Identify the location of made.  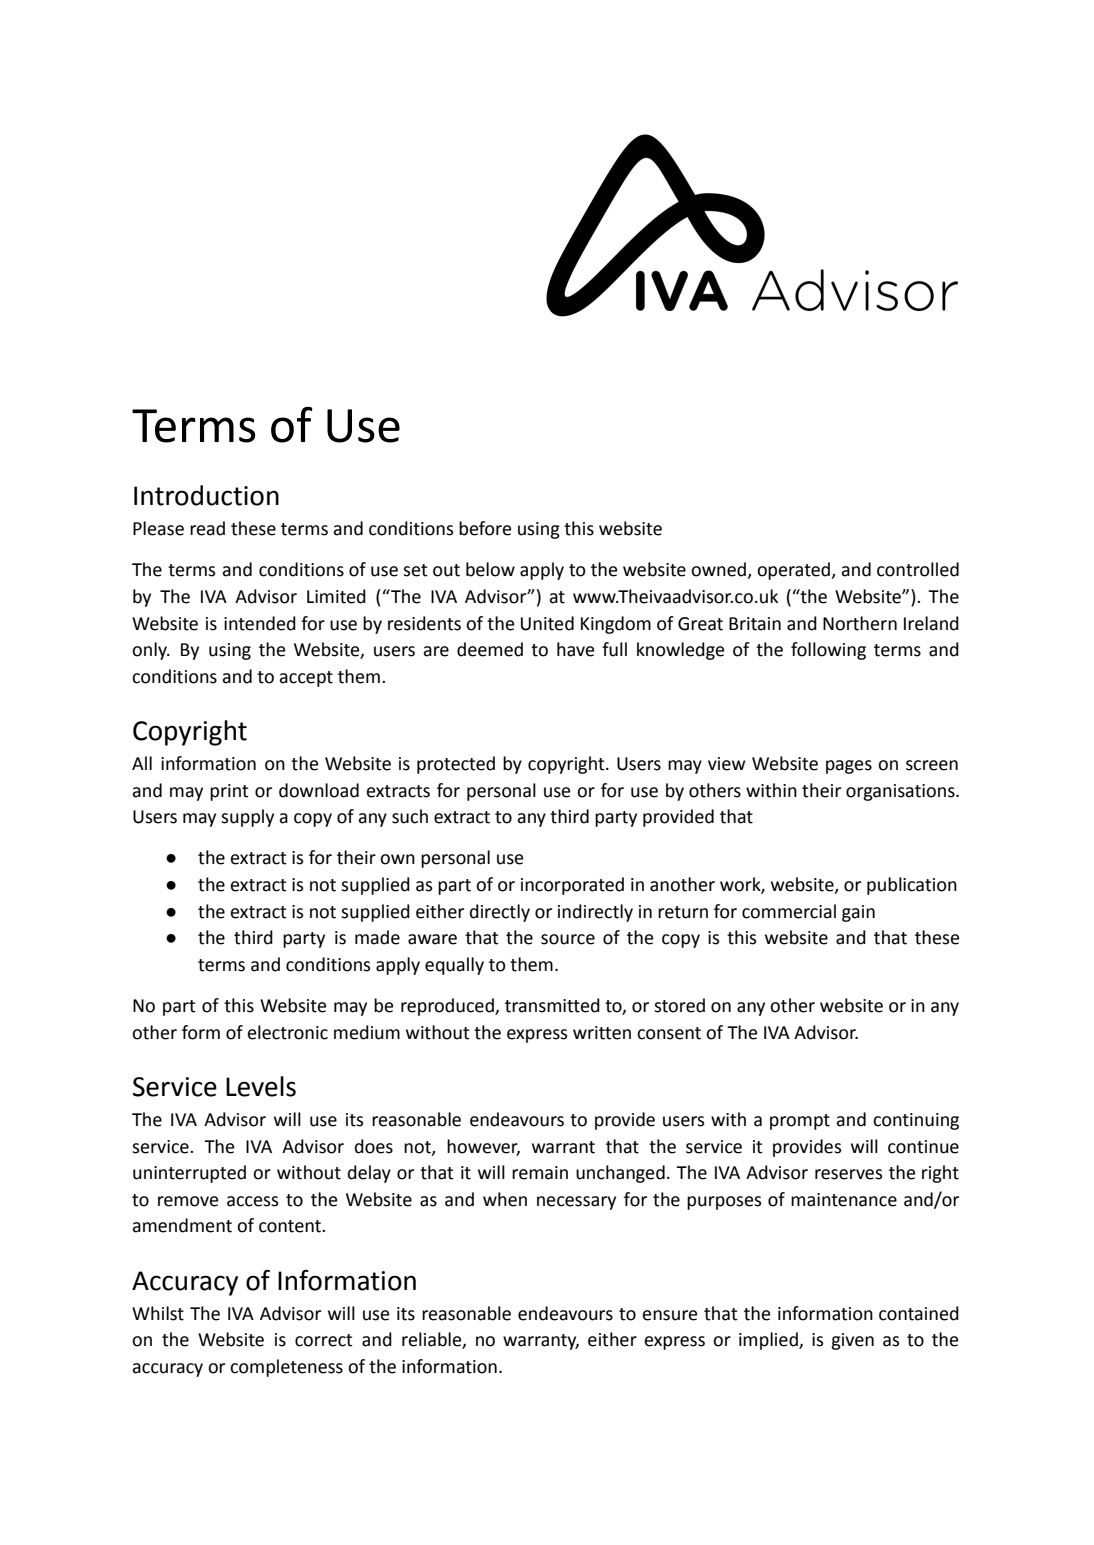
(377, 937).
